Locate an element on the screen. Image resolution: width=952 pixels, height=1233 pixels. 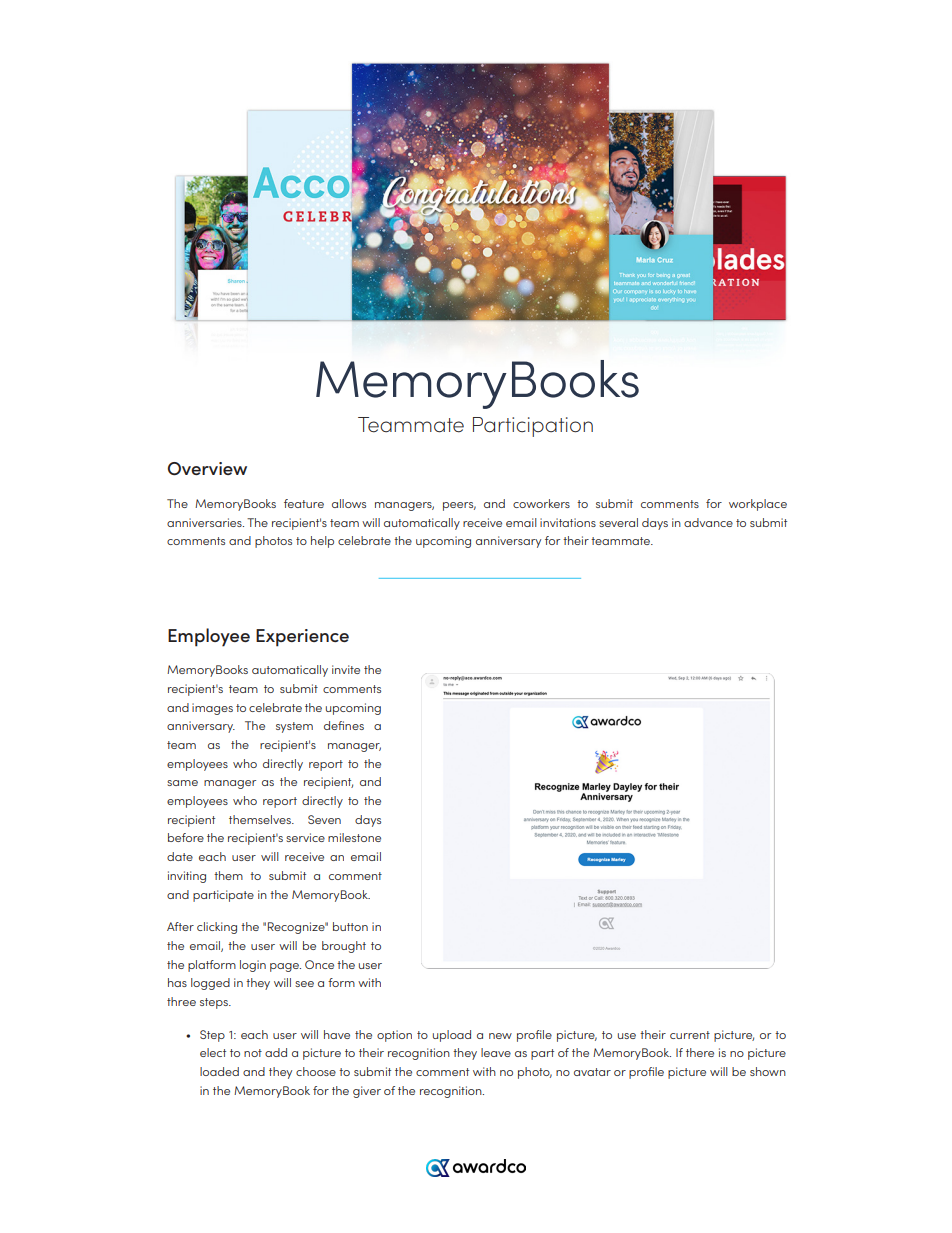
loaded is located at coordinates (219, 1071).
